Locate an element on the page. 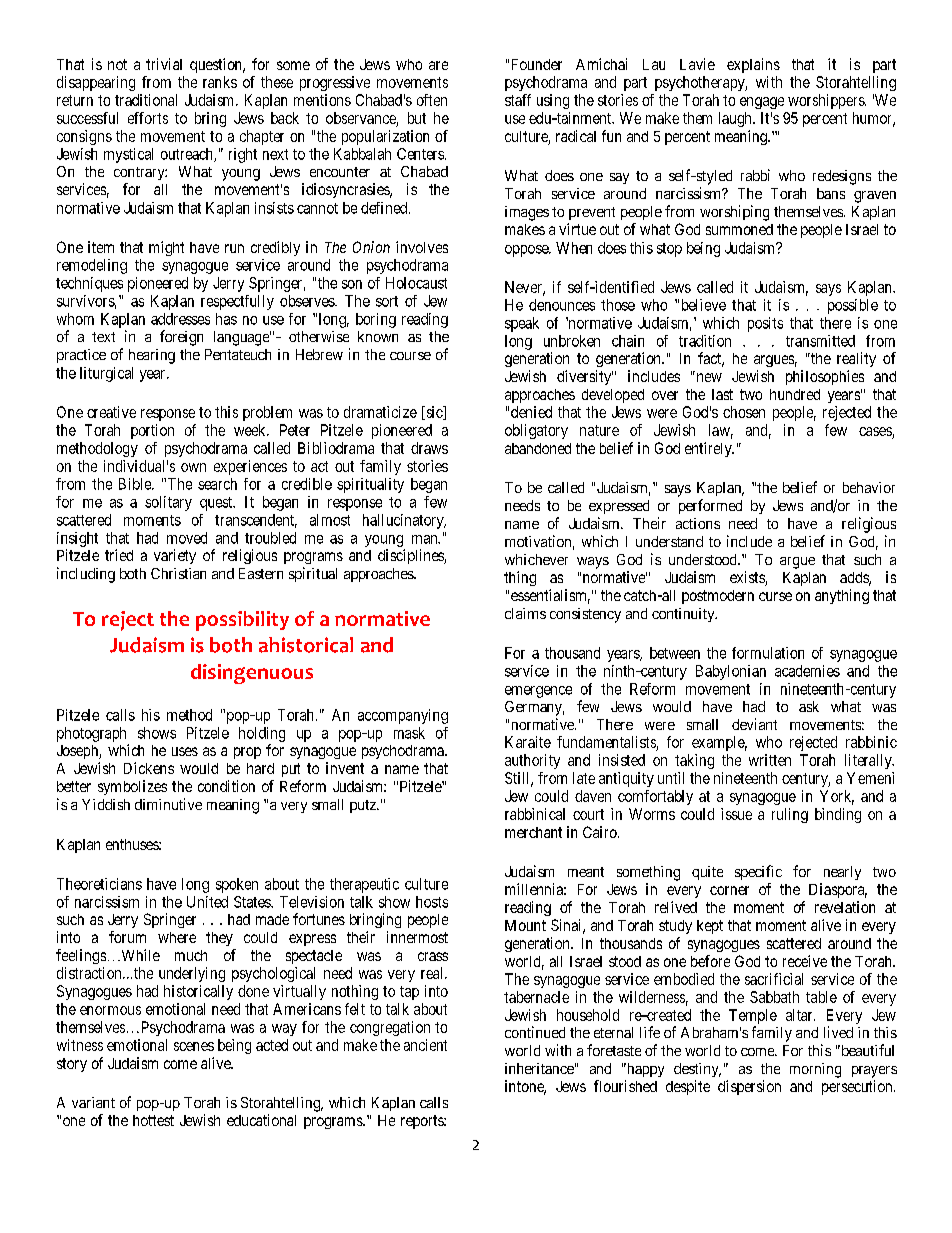 The image size is (952, 1233). Christian is located at coordinates (178, 573).
